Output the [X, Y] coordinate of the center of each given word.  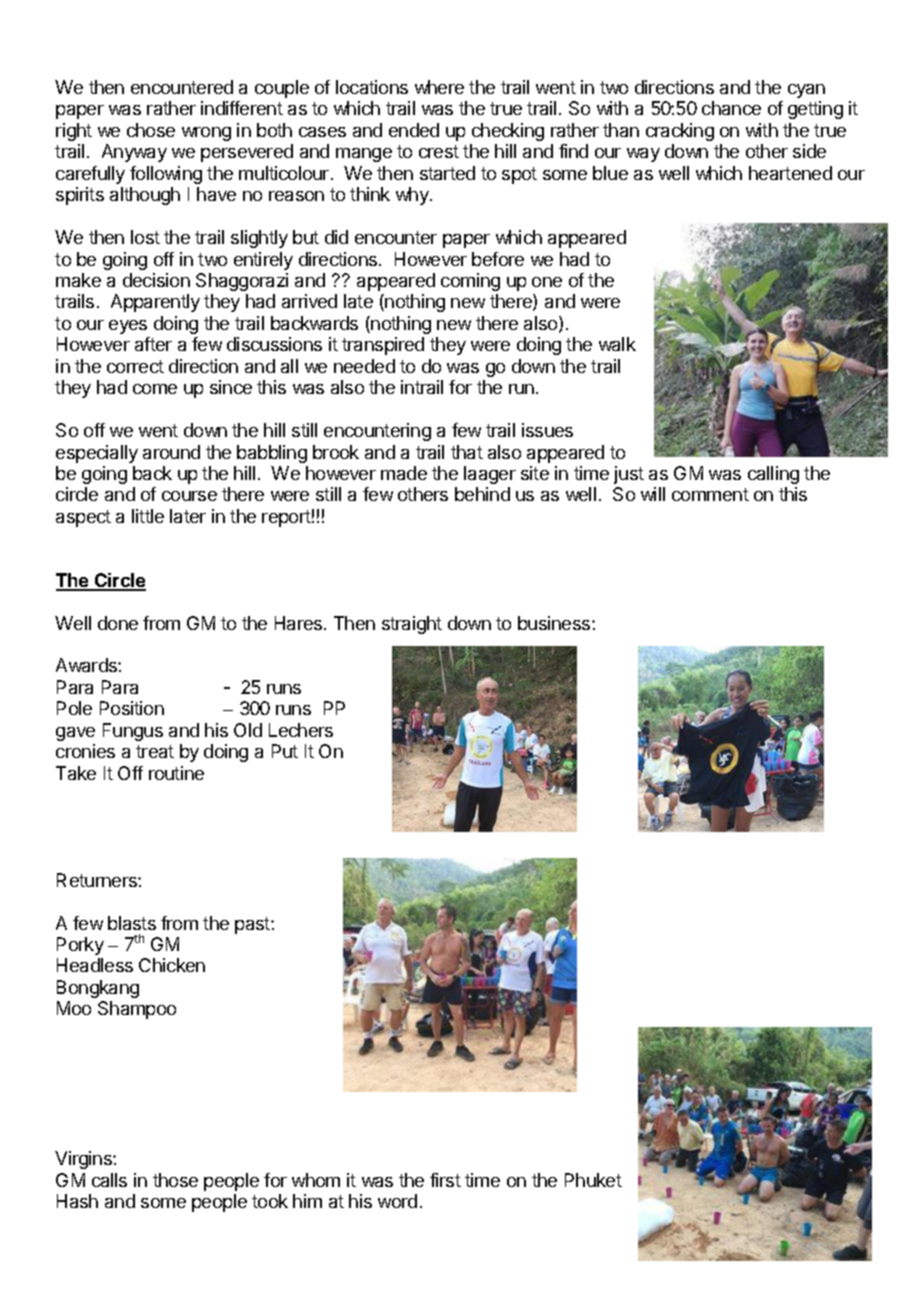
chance [731, 108]
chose [151, 130]
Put [285, 751]
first [445, 1180]
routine [176, 773]
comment [710, 494]
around [171, 452]
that [467, 452]
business [555, 623]
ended [414, 130]
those [175, 1180]
